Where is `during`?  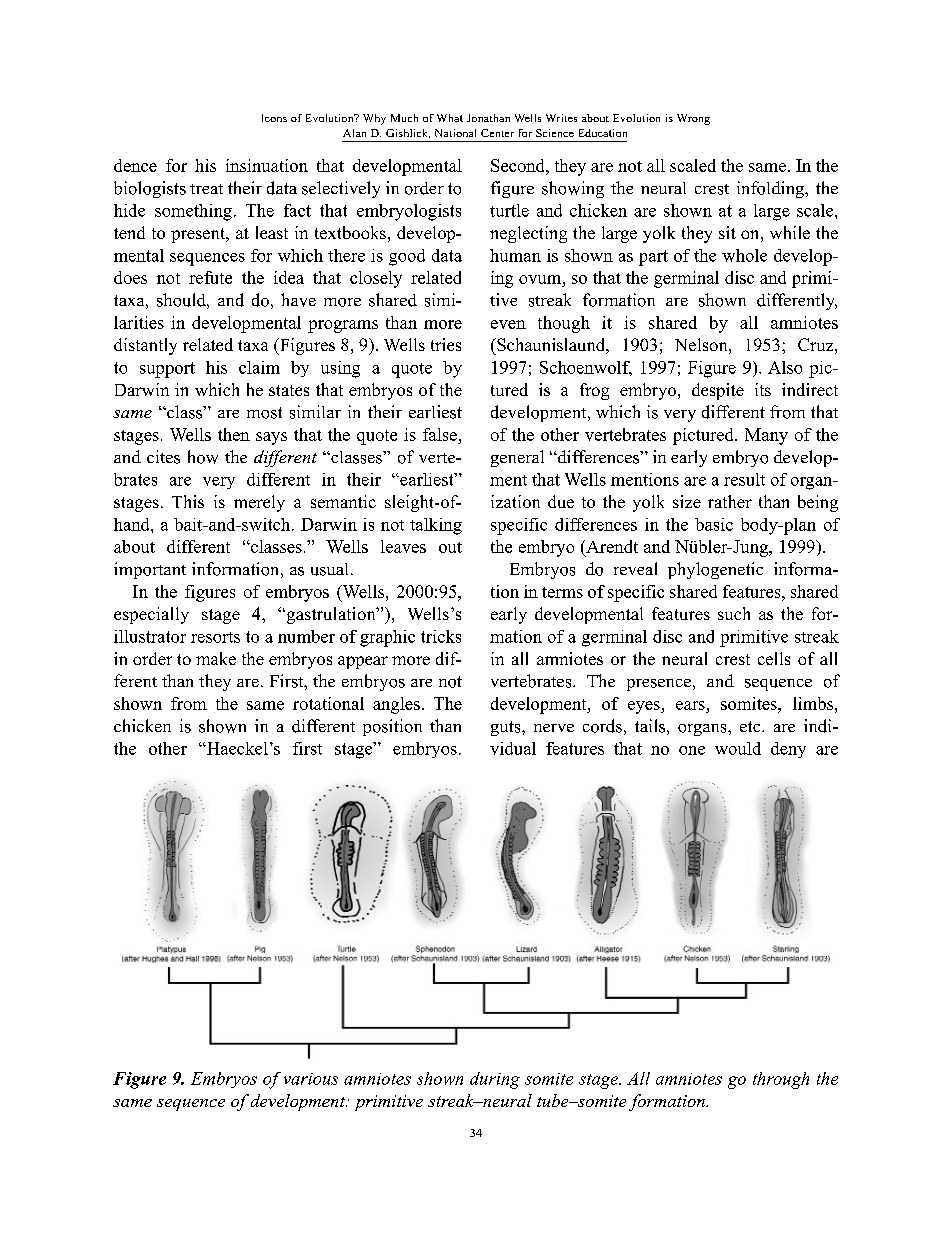 during is located at coordinates (495, 1080).
